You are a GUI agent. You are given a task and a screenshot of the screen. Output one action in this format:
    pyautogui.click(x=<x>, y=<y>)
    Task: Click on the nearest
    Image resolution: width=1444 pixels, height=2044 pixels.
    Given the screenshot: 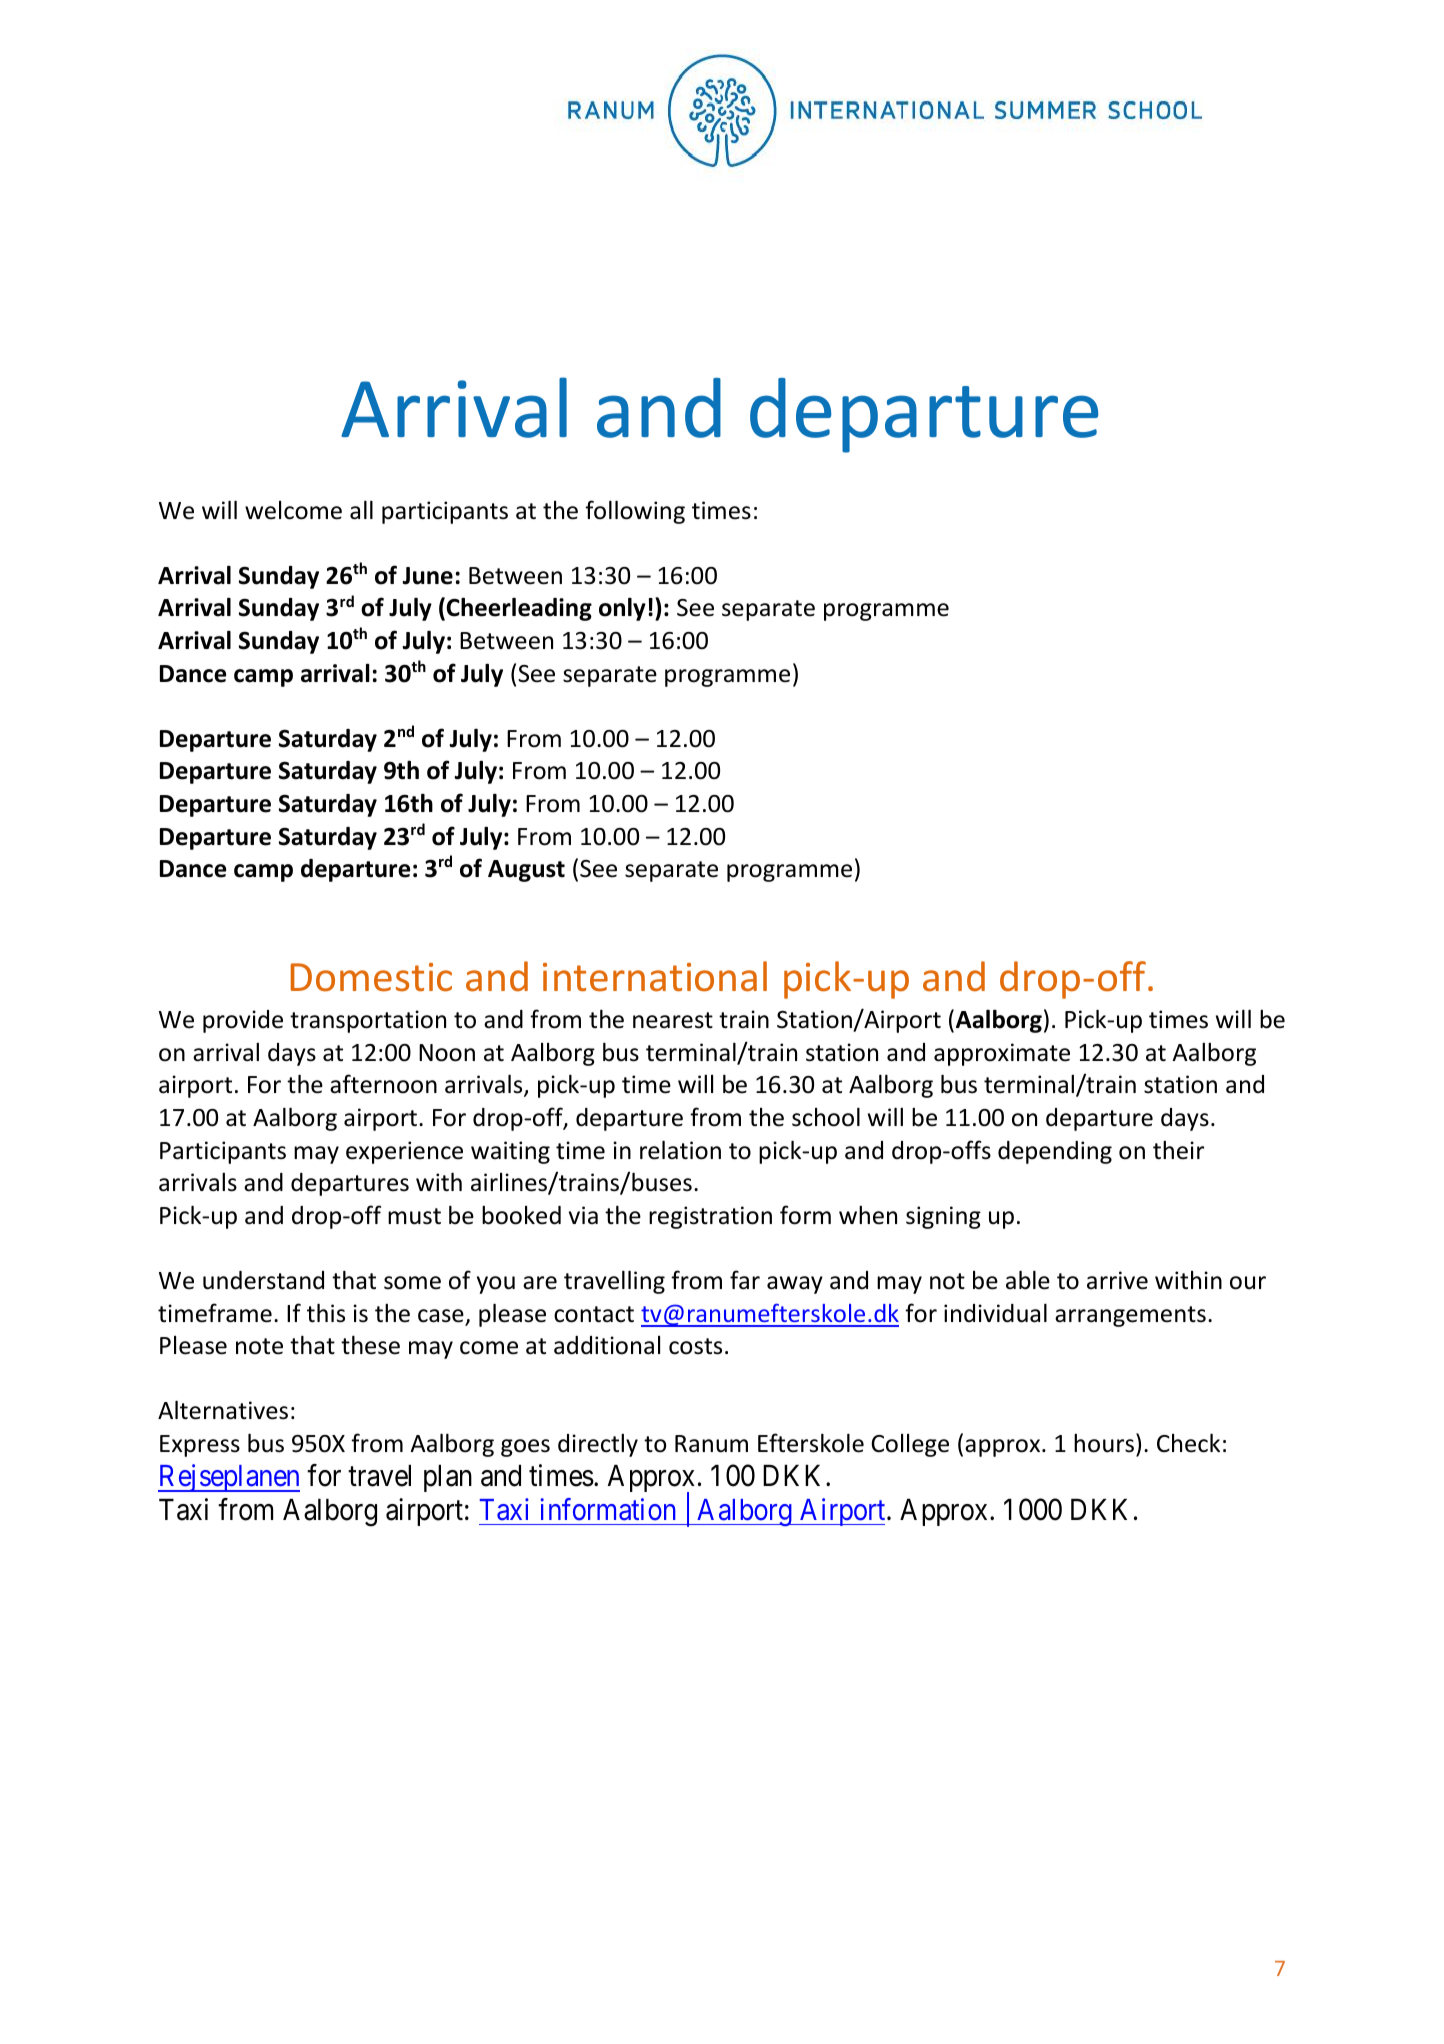 What is the action you would take?
    pyautogui.click(x=673, y=1020)
